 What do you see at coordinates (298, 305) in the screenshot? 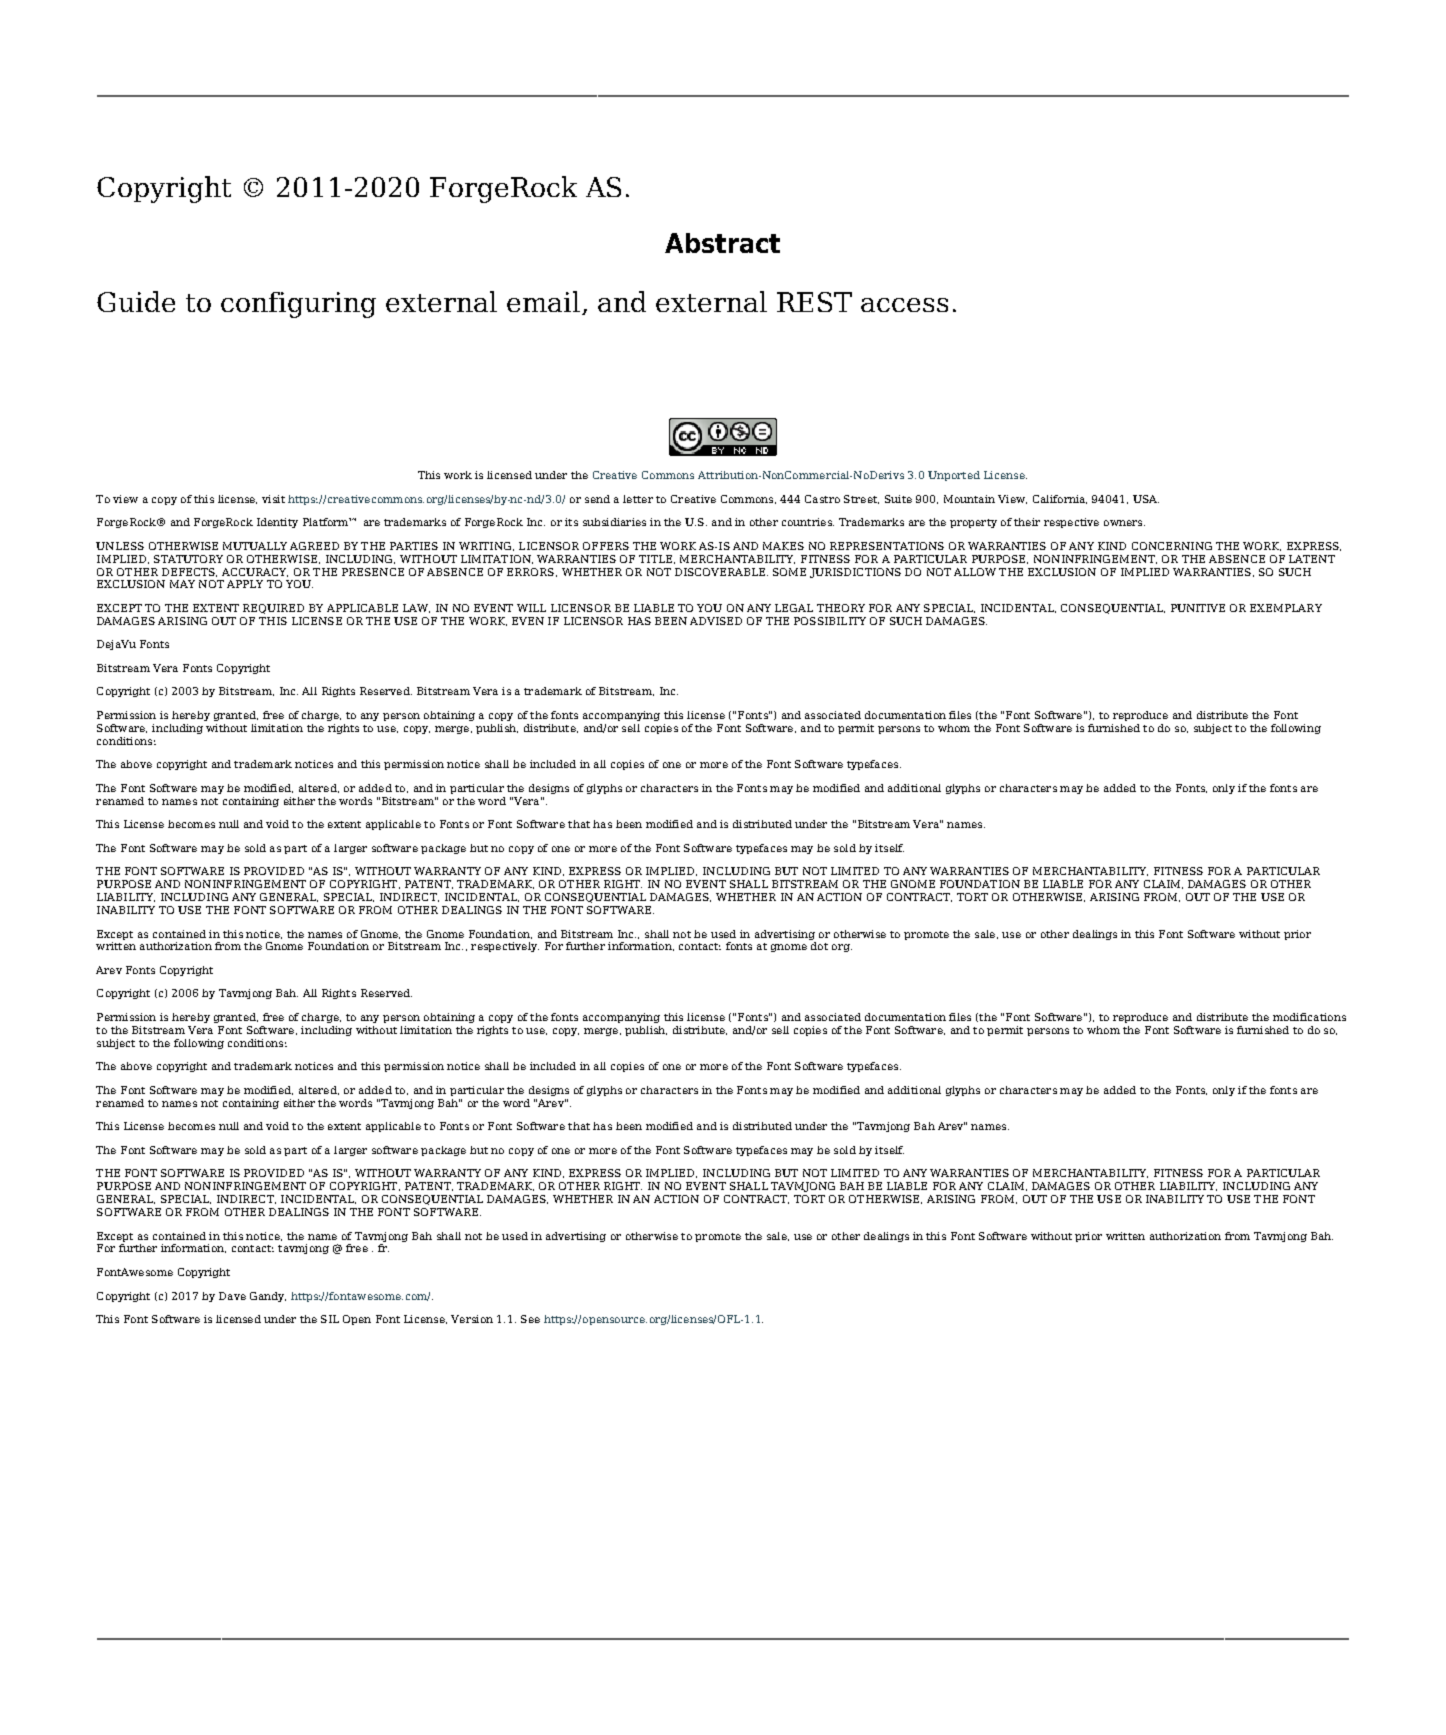
I see `configuring` at bounding box center [298, 305].
